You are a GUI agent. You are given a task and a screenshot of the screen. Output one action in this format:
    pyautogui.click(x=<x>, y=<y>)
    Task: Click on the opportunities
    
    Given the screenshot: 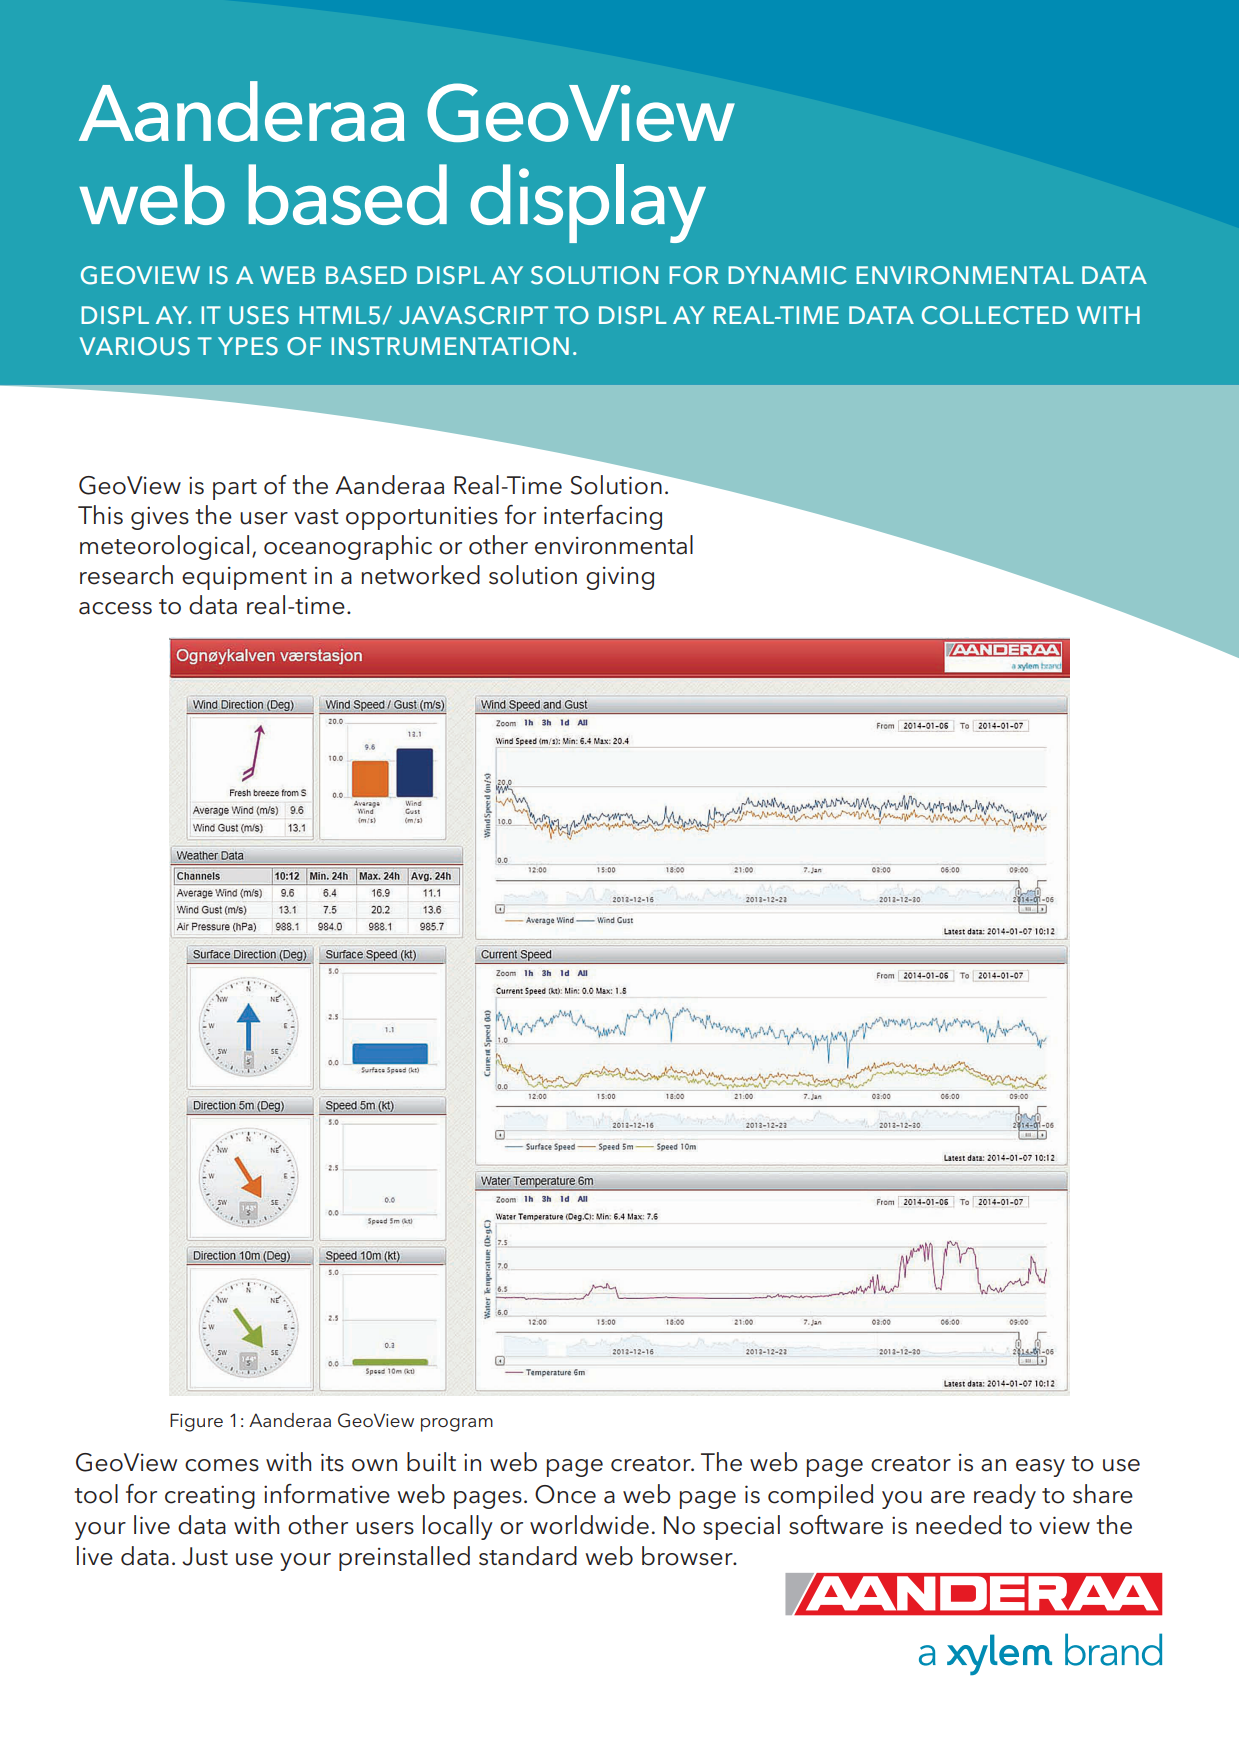 What is the action you would take?
    pyautogui.click(x=422, y=518)
